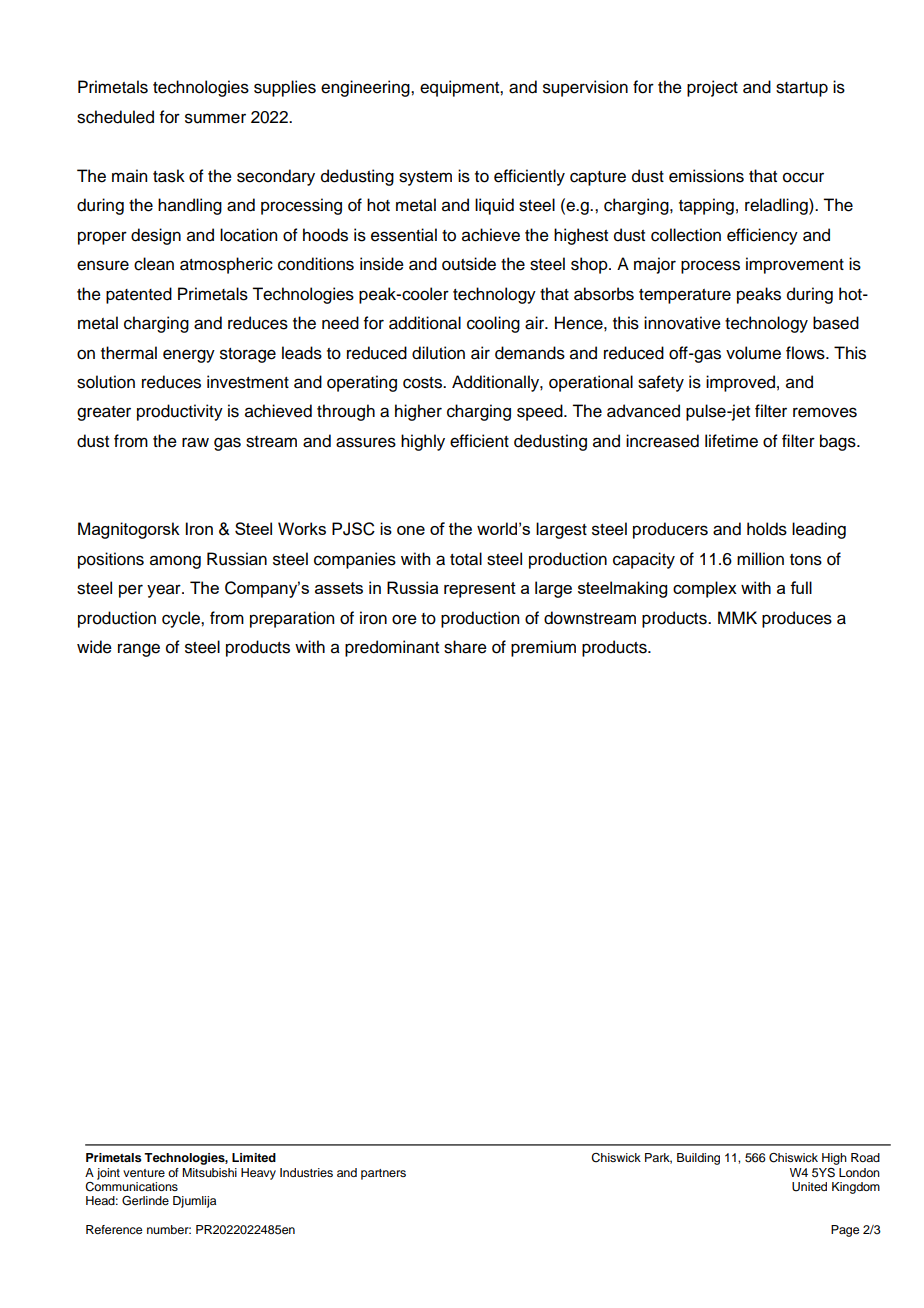 The image size is (924, 1308). What do you see at coordinates (802, 89) in the image?
I see `startup` at bounding box center [802, 89].
